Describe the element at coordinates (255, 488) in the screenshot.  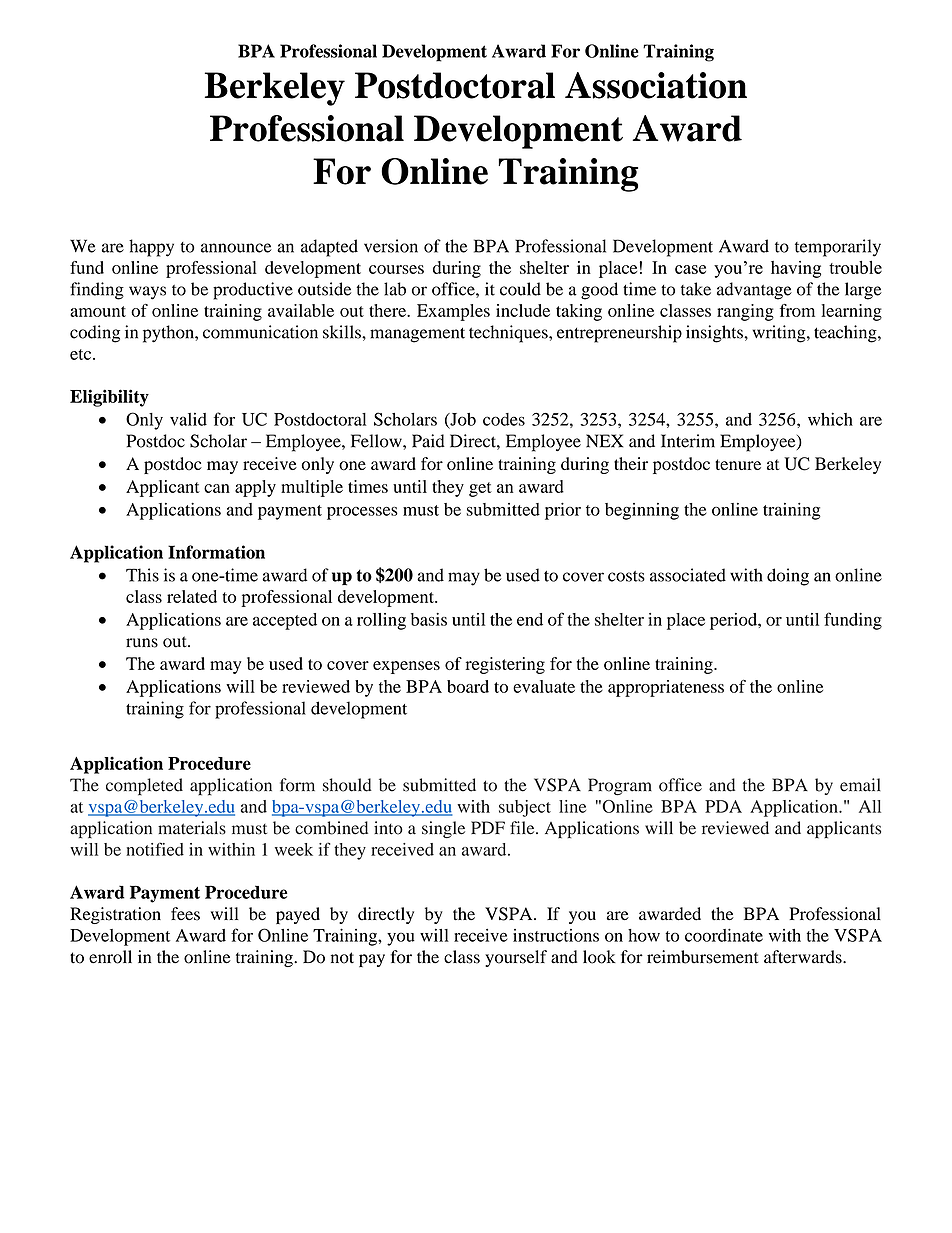
I see `apply` at that location.
